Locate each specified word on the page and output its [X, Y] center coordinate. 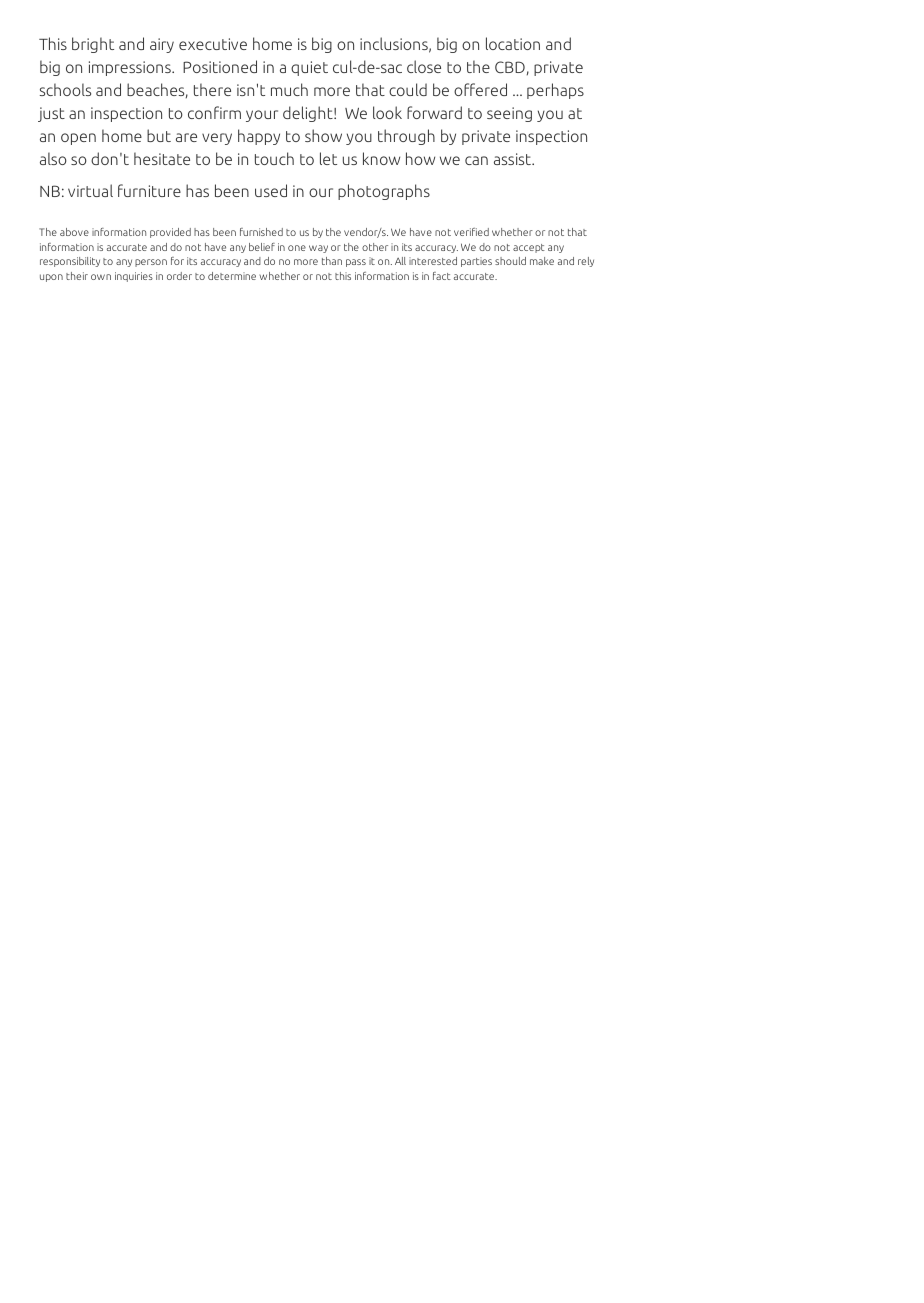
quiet [309, 68]
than [332, 261]
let [328, 158]
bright [93, 45]
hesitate [162, 158]
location [513, 43]
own [101, 277]
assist [514, 159]
